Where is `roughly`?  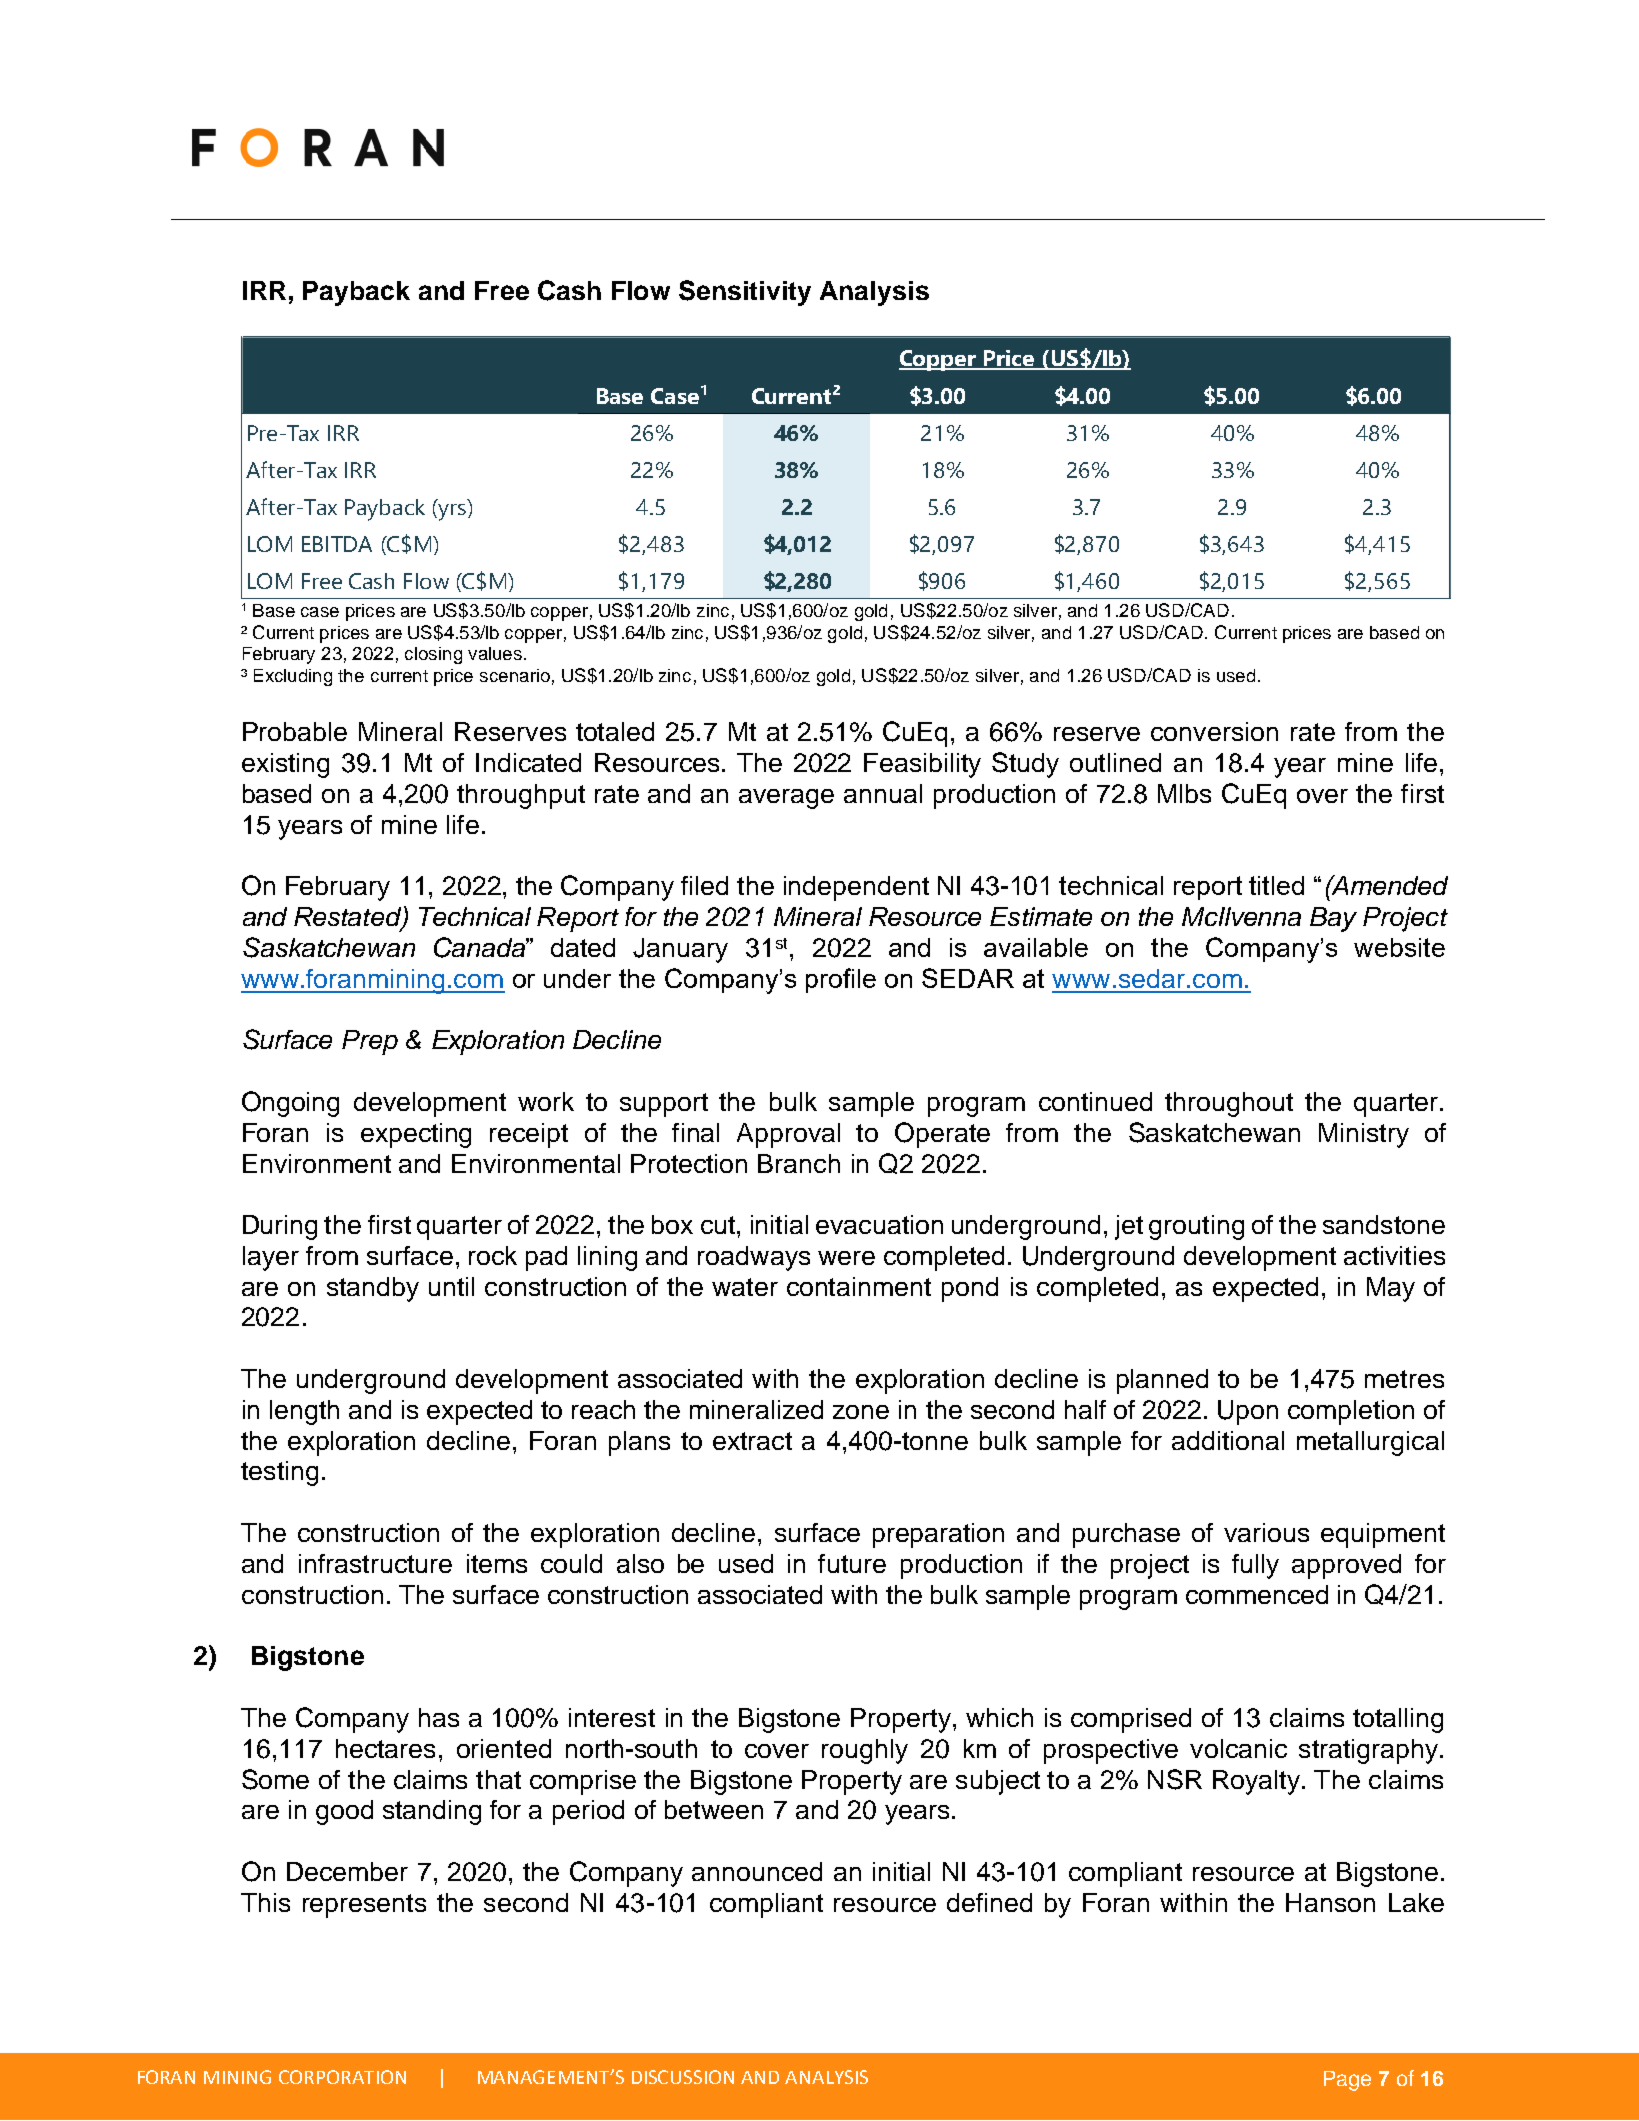 roughly is located at coordinates (865, 1751).
